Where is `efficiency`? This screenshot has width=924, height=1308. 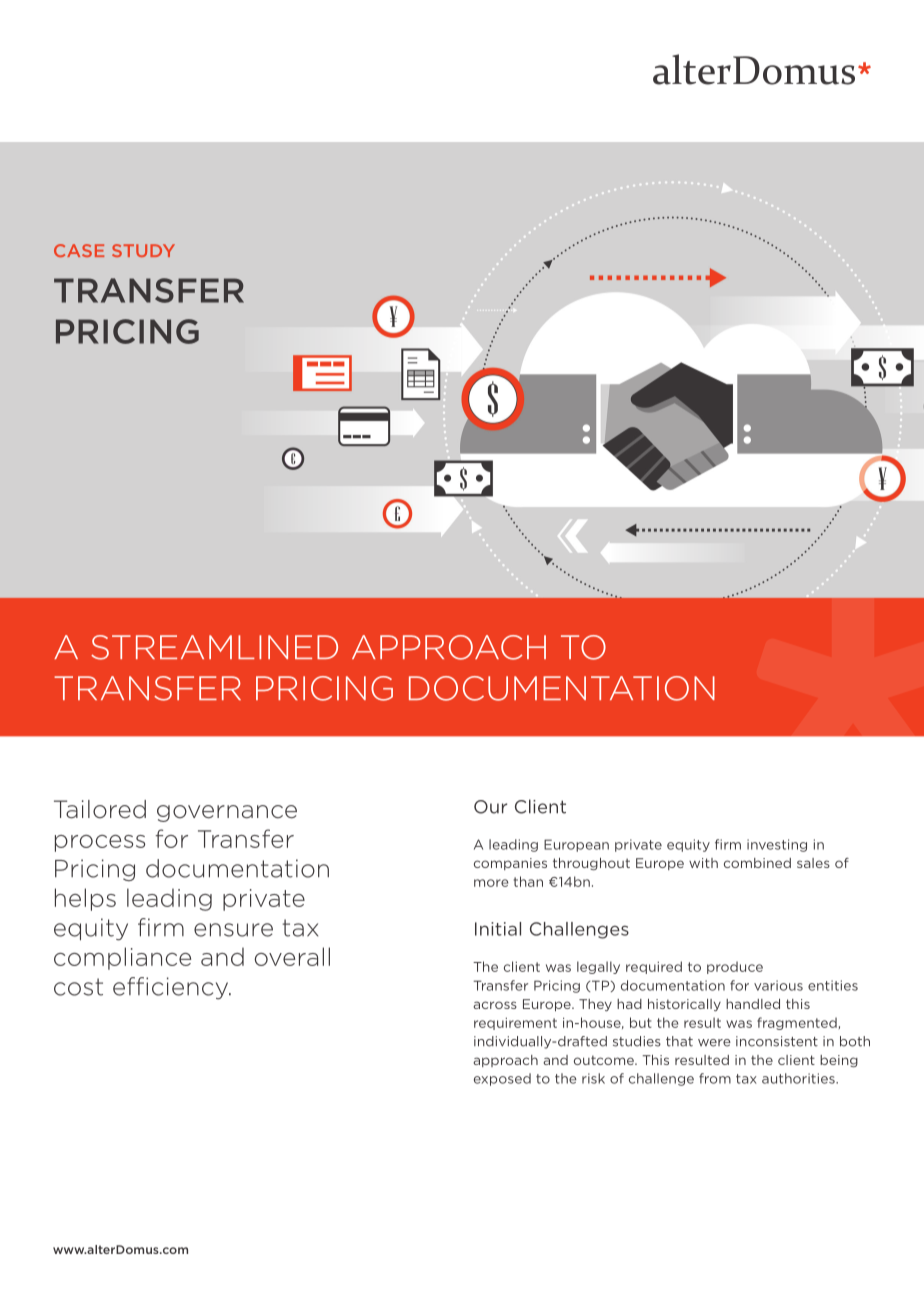
efficiency is located at coordinates (172, 988).
